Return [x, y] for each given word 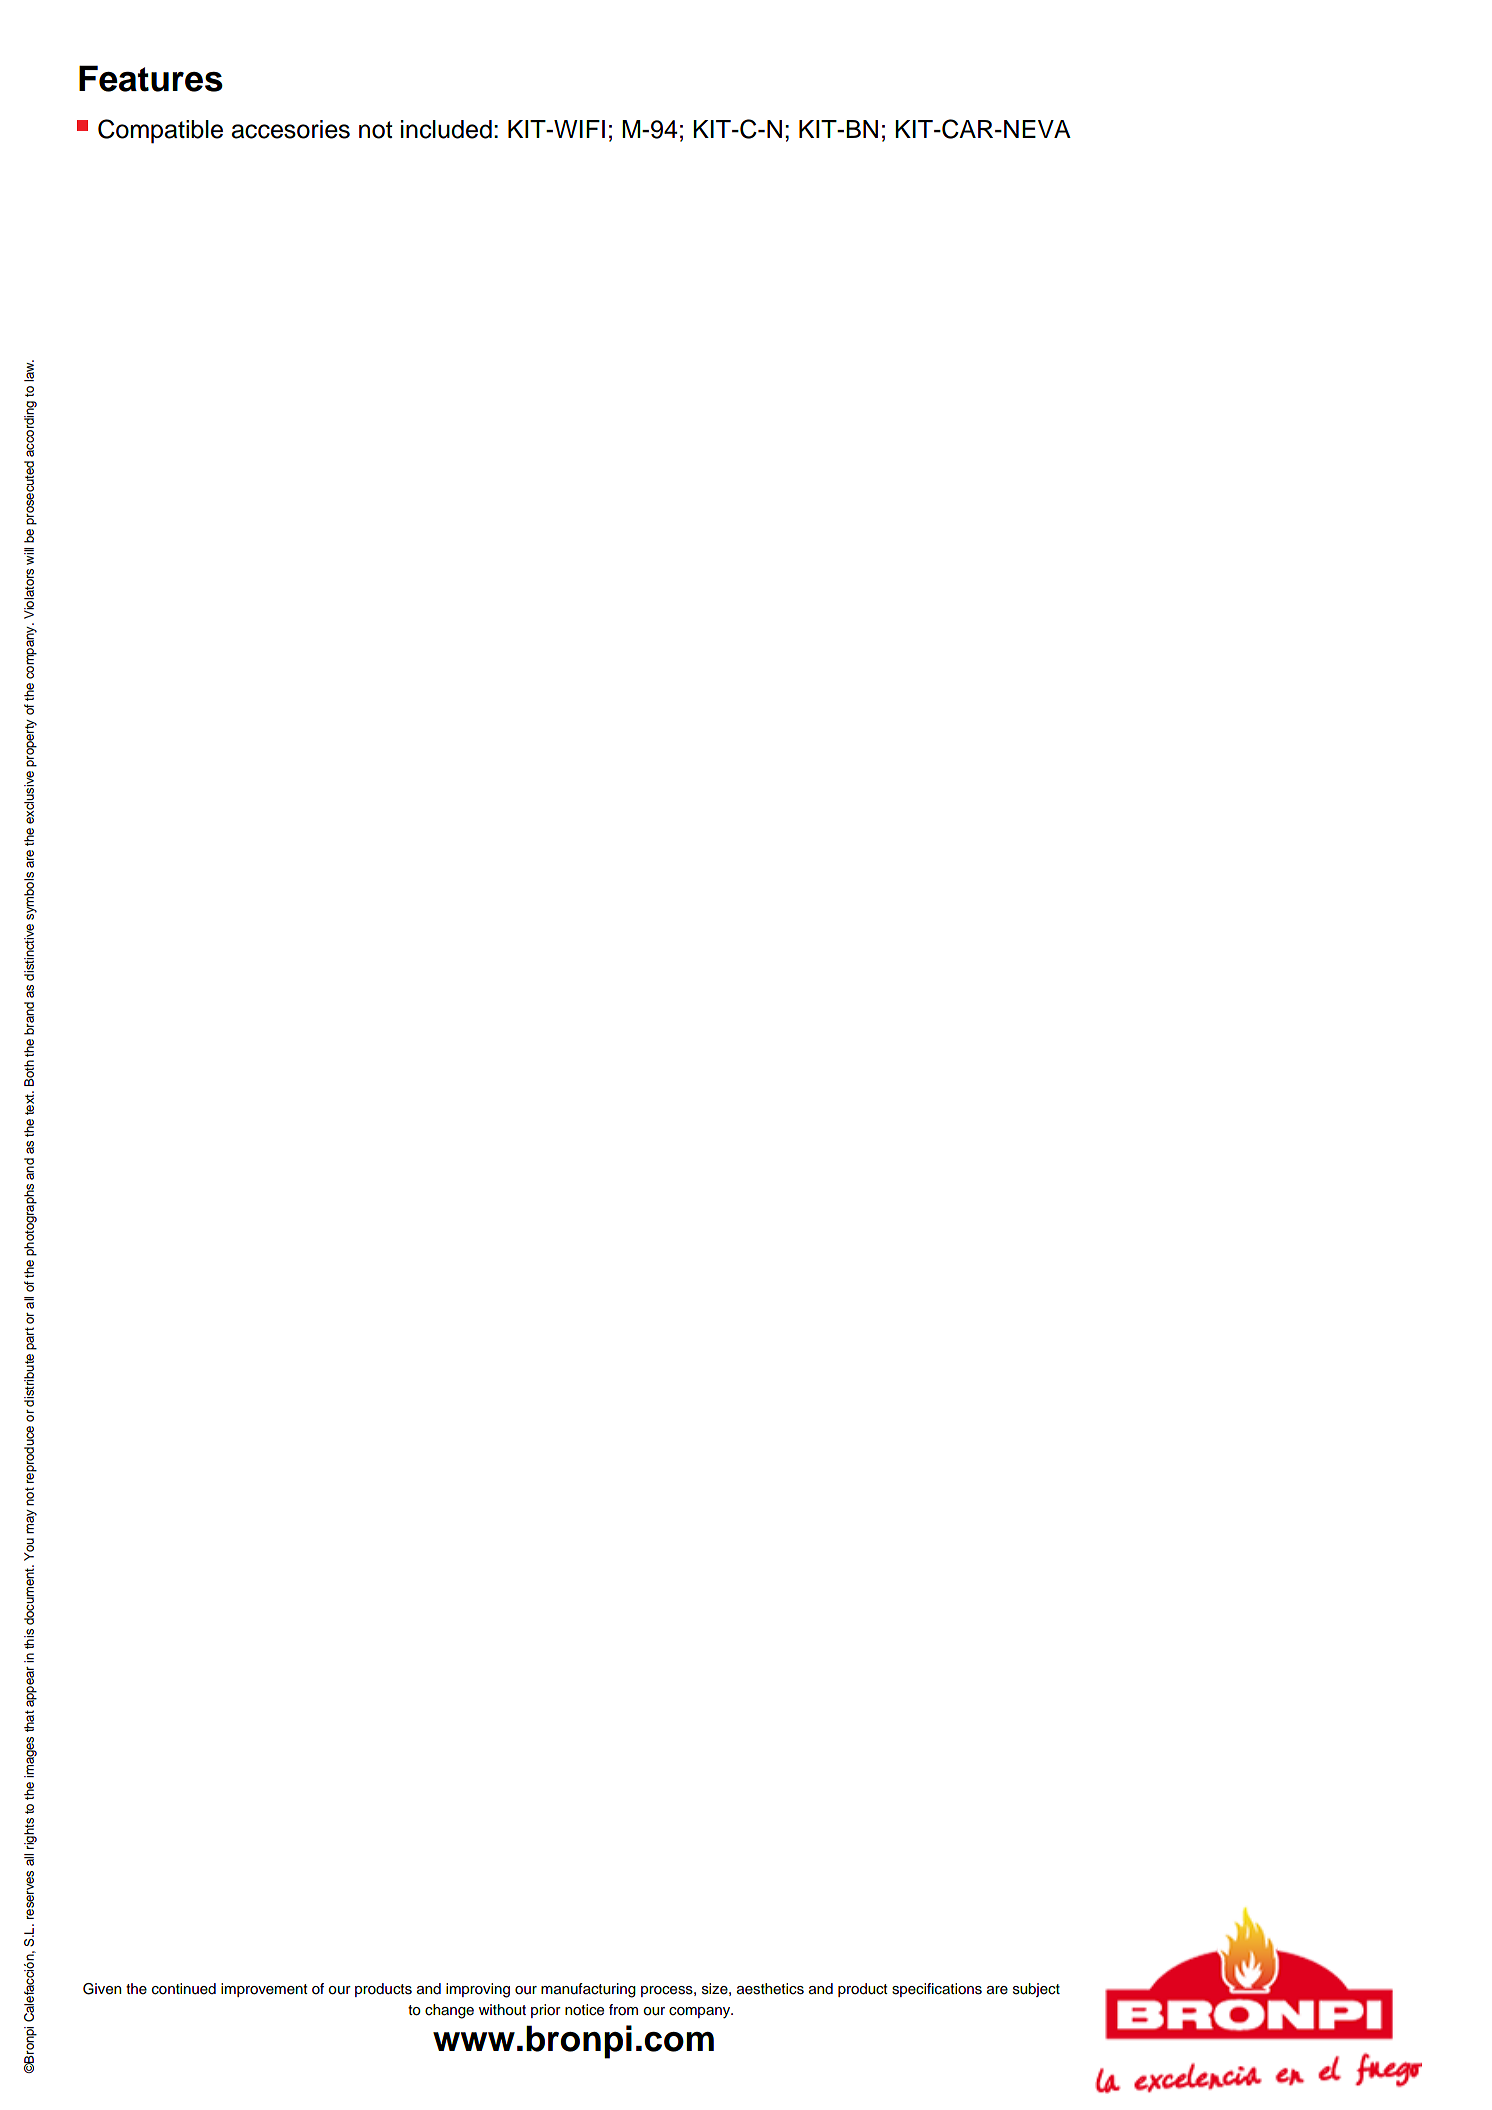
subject [1036, 1990]
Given [102, 1989]
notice [584, 2010]
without [502, 2010]
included [446, 129]
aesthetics [770, 1989]
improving [478, 1990]
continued [184, 1989]
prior [546, 2011]
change [449, 2011]
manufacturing [588, 1990]
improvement [264, 1990]
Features [151, 78]
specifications [937, 1990]
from [623, 2010]
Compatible [160, 131]
